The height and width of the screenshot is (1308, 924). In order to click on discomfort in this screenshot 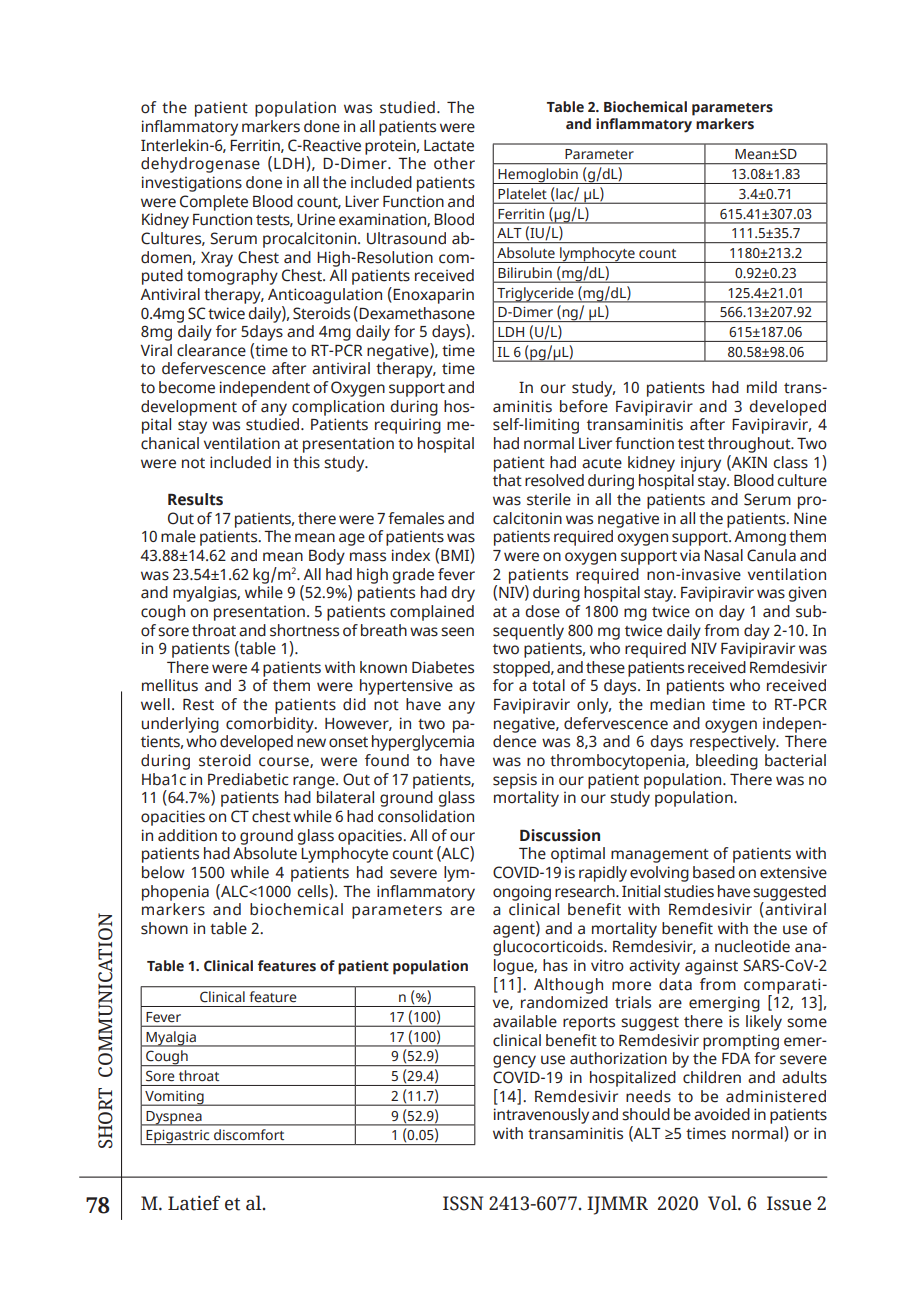, I will do `click(249, 1134)`.
